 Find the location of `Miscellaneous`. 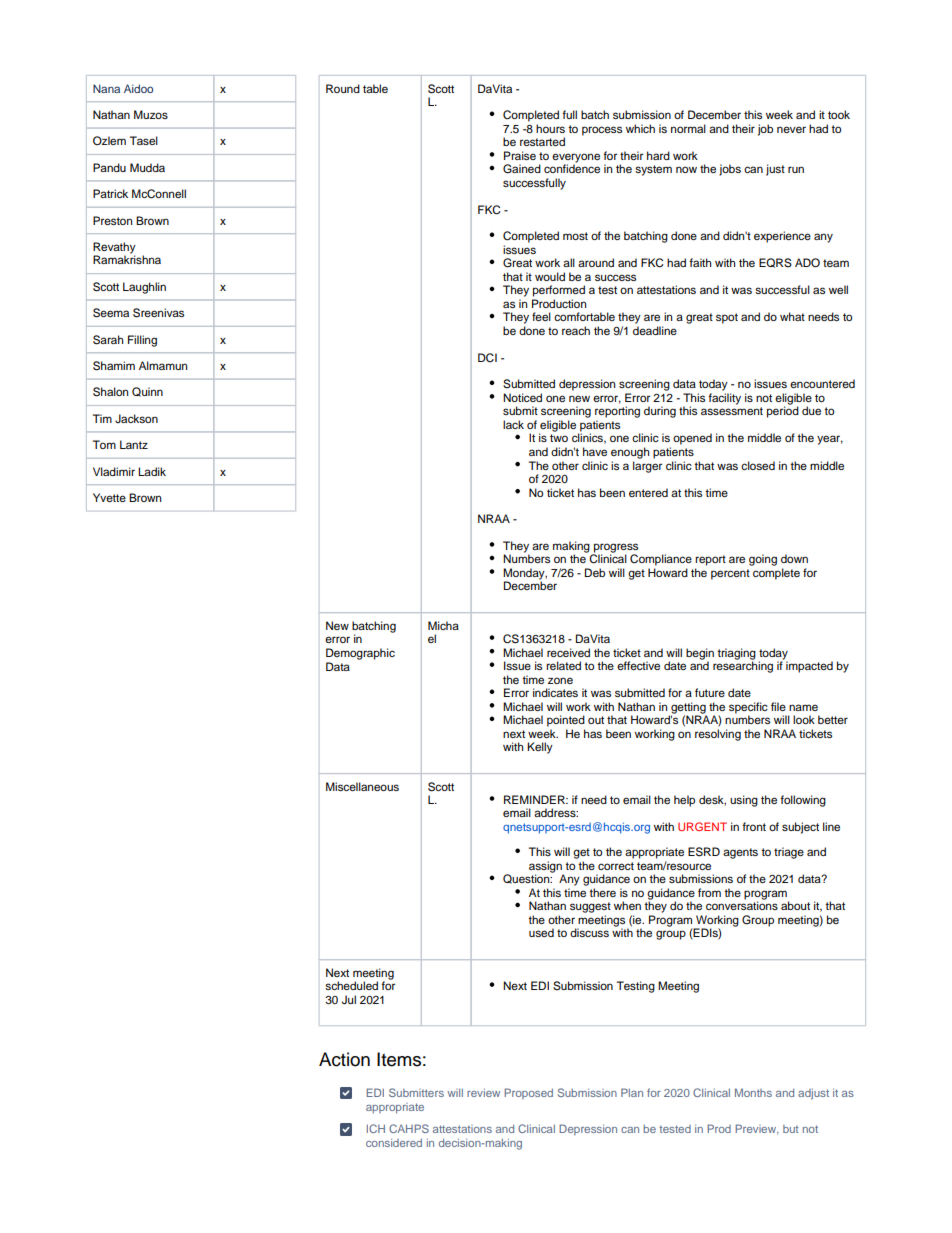

Miscellaneous is located at coordinates (362, 786).
